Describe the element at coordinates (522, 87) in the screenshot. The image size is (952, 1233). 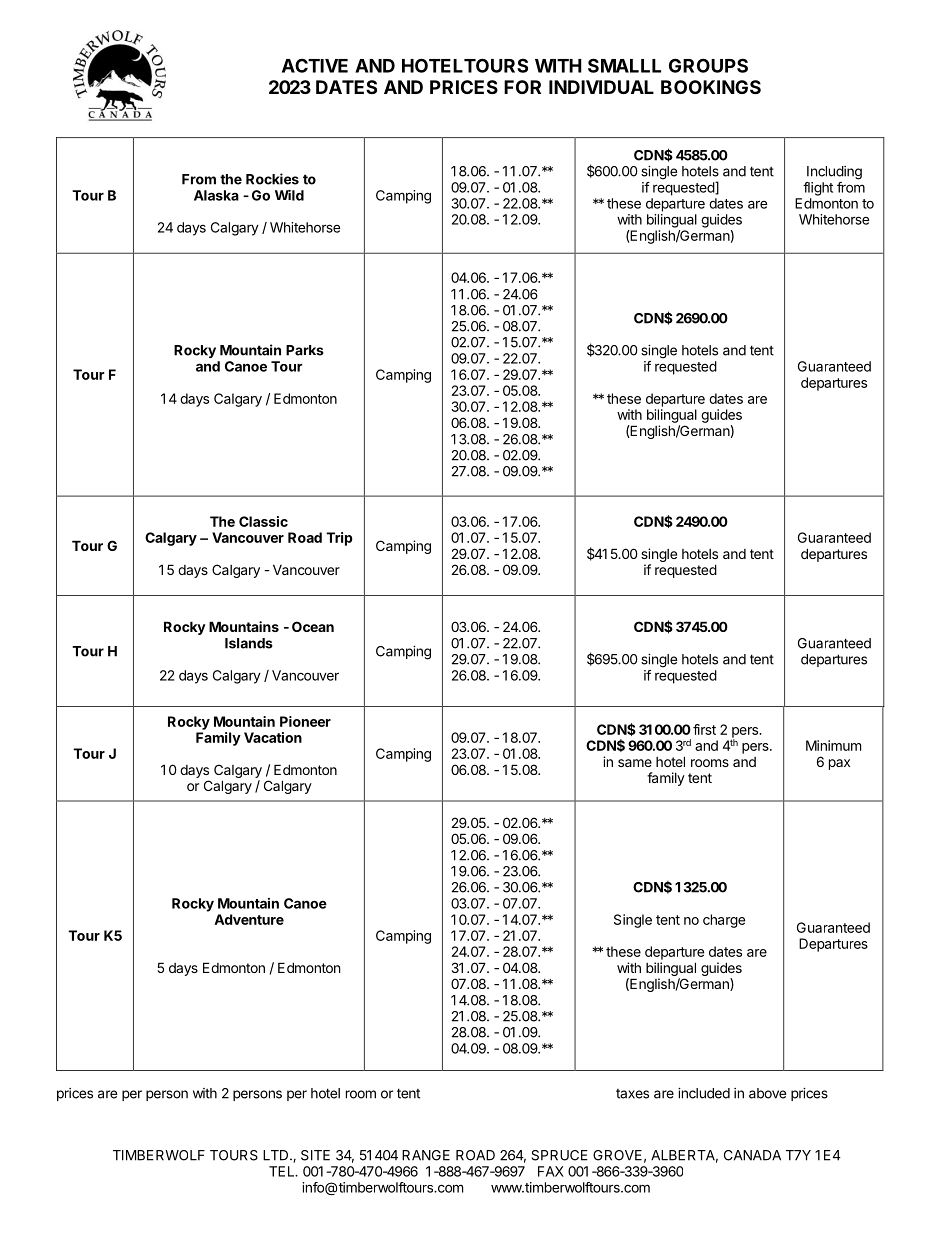
I see `FOR` at that location.
